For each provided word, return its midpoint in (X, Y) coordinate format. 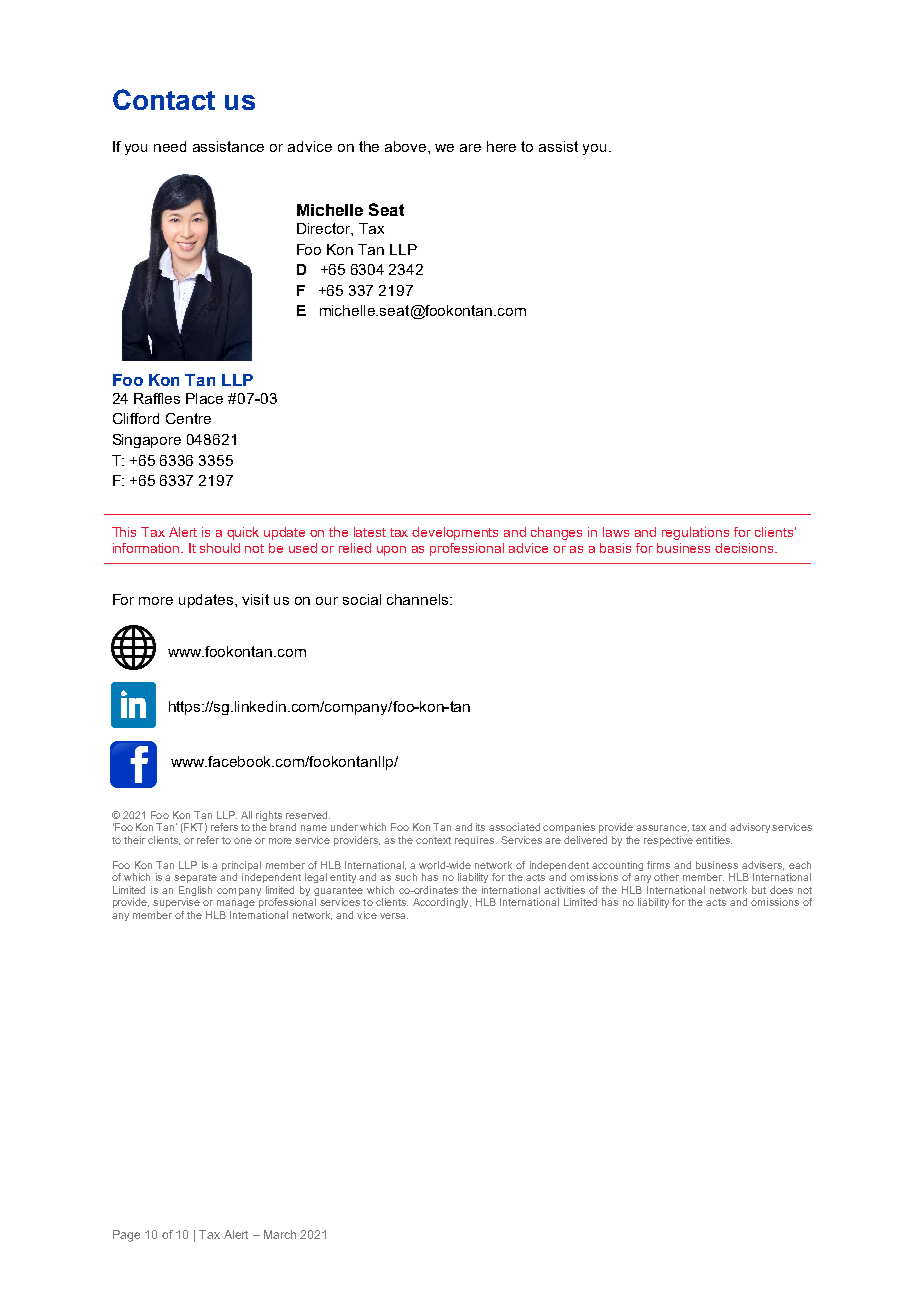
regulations (695, 533)
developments (455, 533)
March (280, 1234)
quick (243, 533)
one (243, 841)
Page (126, 1236)
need (170, 146)
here (501, 146)
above (407, 146)
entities (714, 840)
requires (476, 841)
